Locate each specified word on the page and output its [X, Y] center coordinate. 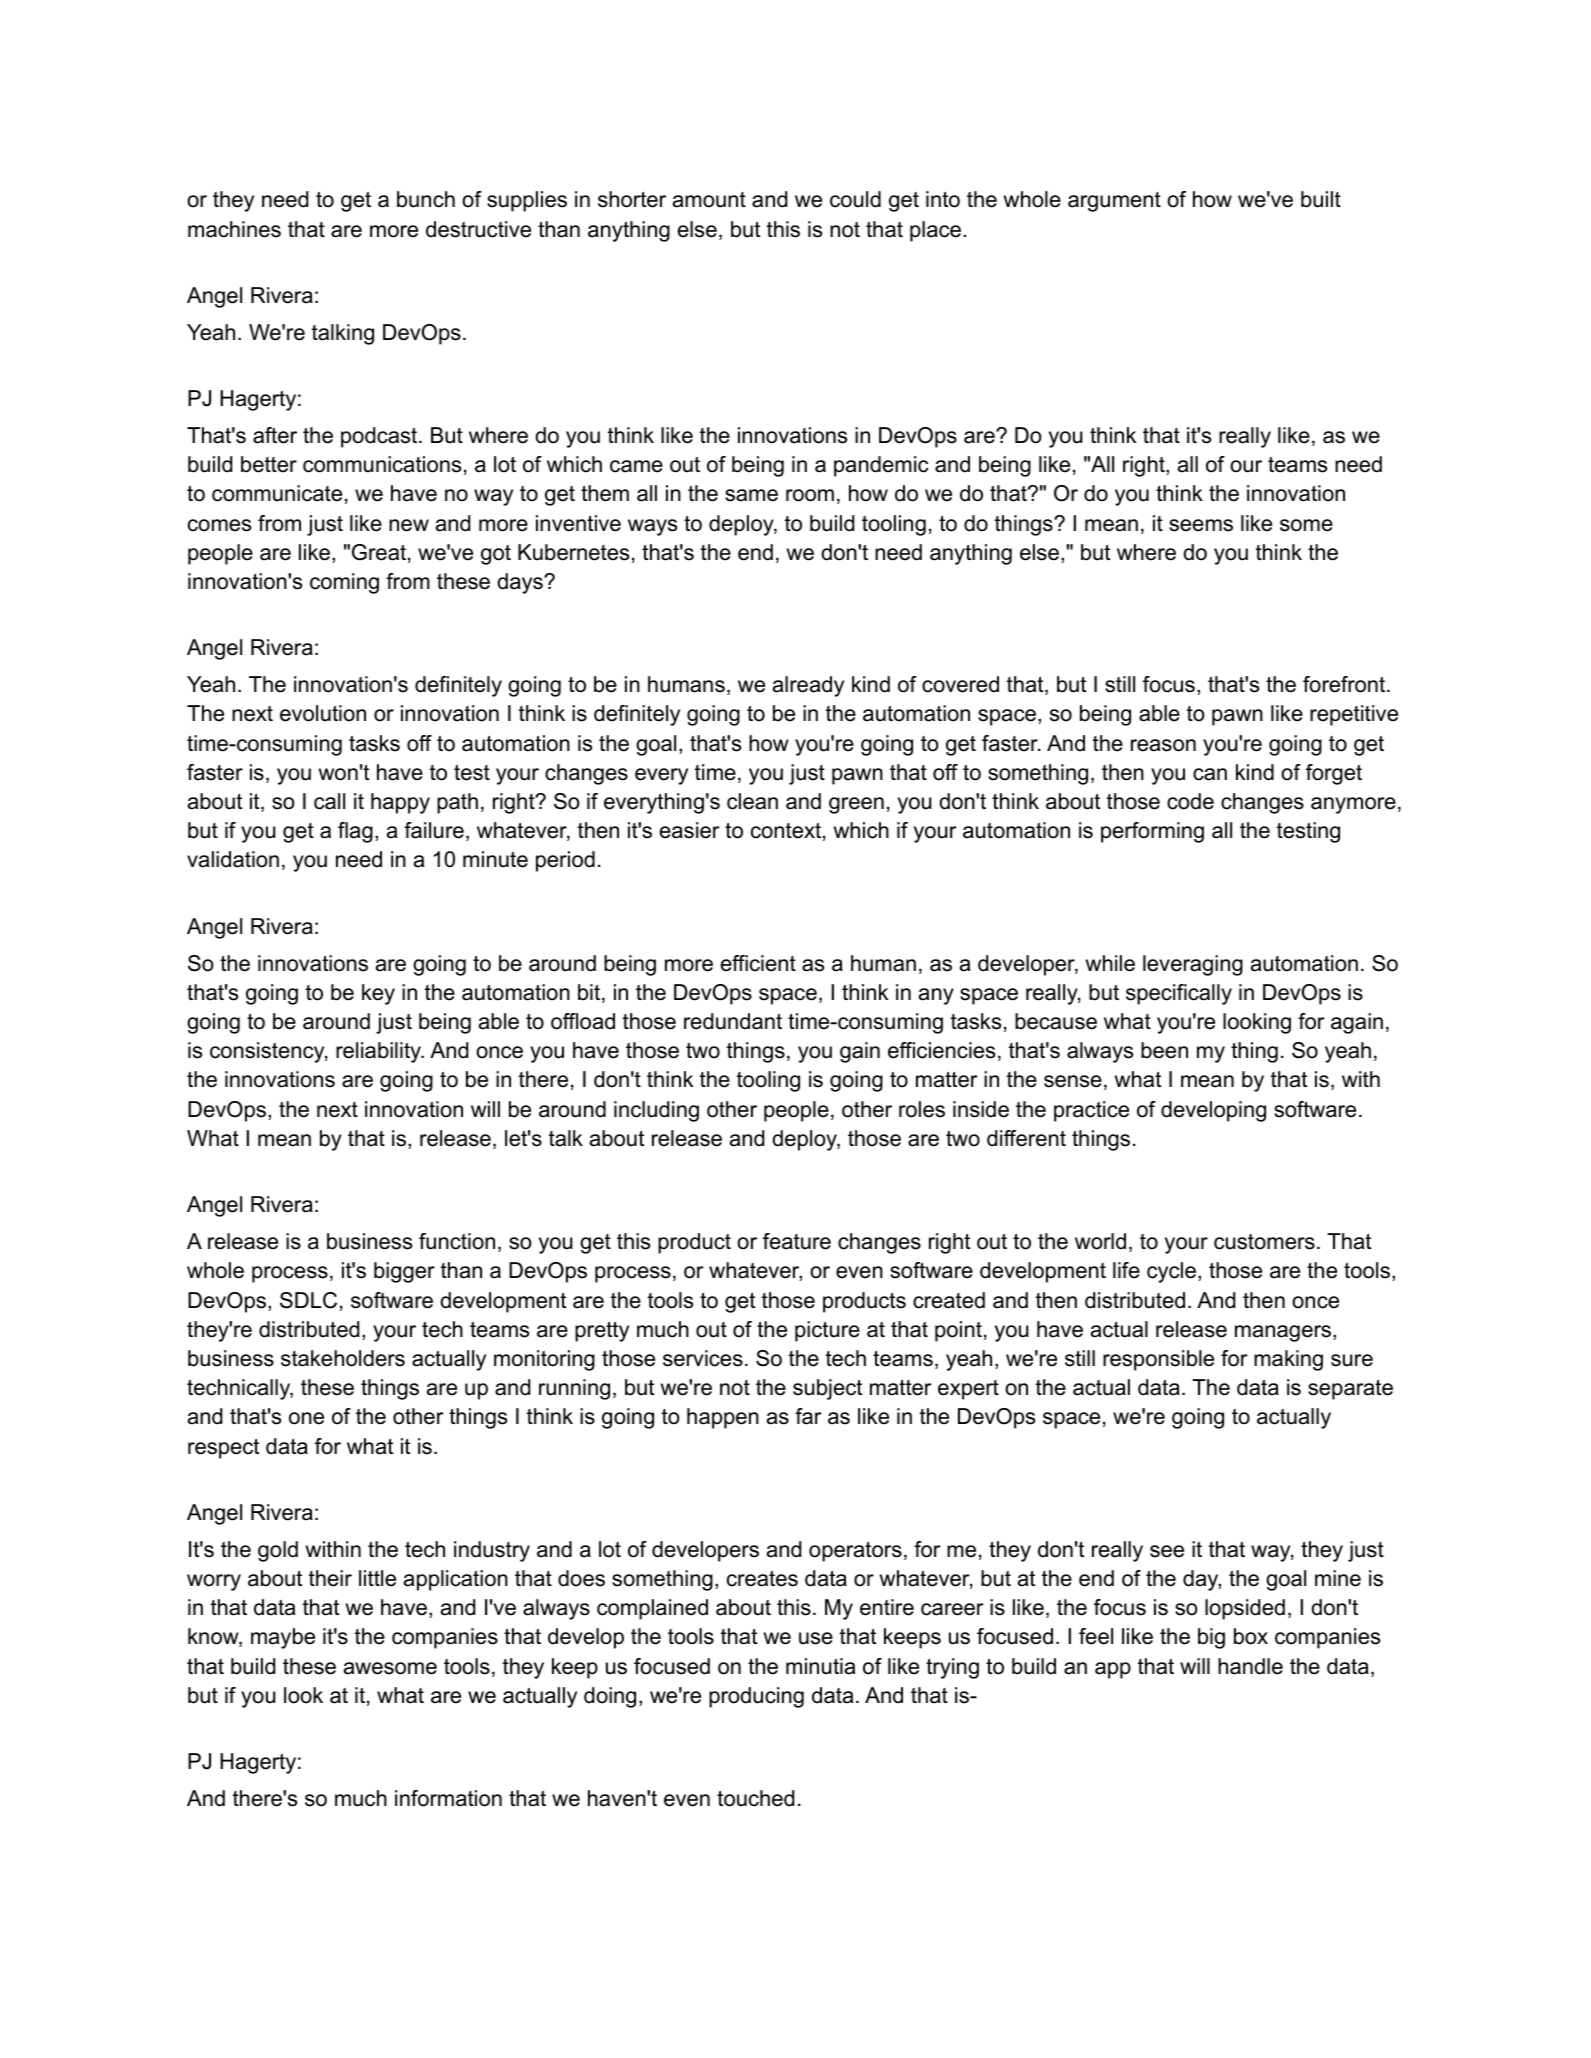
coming [344, 583]
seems [1201, 525]
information [448, 1798]
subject [827, 1389]
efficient [758, 963]
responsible [1158, 1360]
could [855, 199]
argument [1114, 202]
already [808, 686]
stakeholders [343, 1358]
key [378, 994]
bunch [426, 199]
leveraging [1193, 965]
